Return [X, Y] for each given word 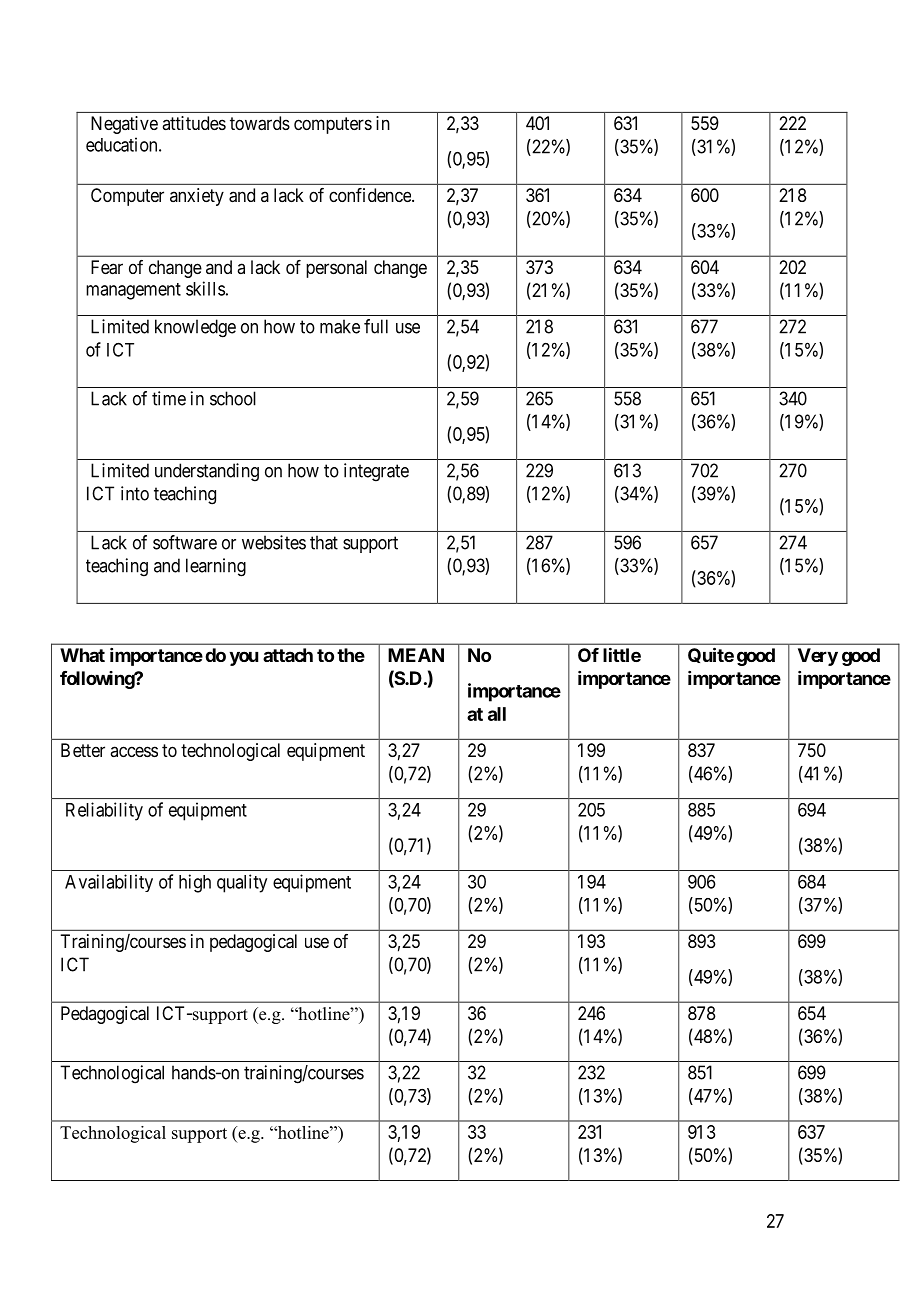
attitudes [194, 123]
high [195, 883]
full [376, 326]
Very [818, 657]
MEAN [416, 655]
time [169, 398]
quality [242, 883]
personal [336, 269]
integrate [376, 472]
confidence [371, 195]
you [243, 658]
